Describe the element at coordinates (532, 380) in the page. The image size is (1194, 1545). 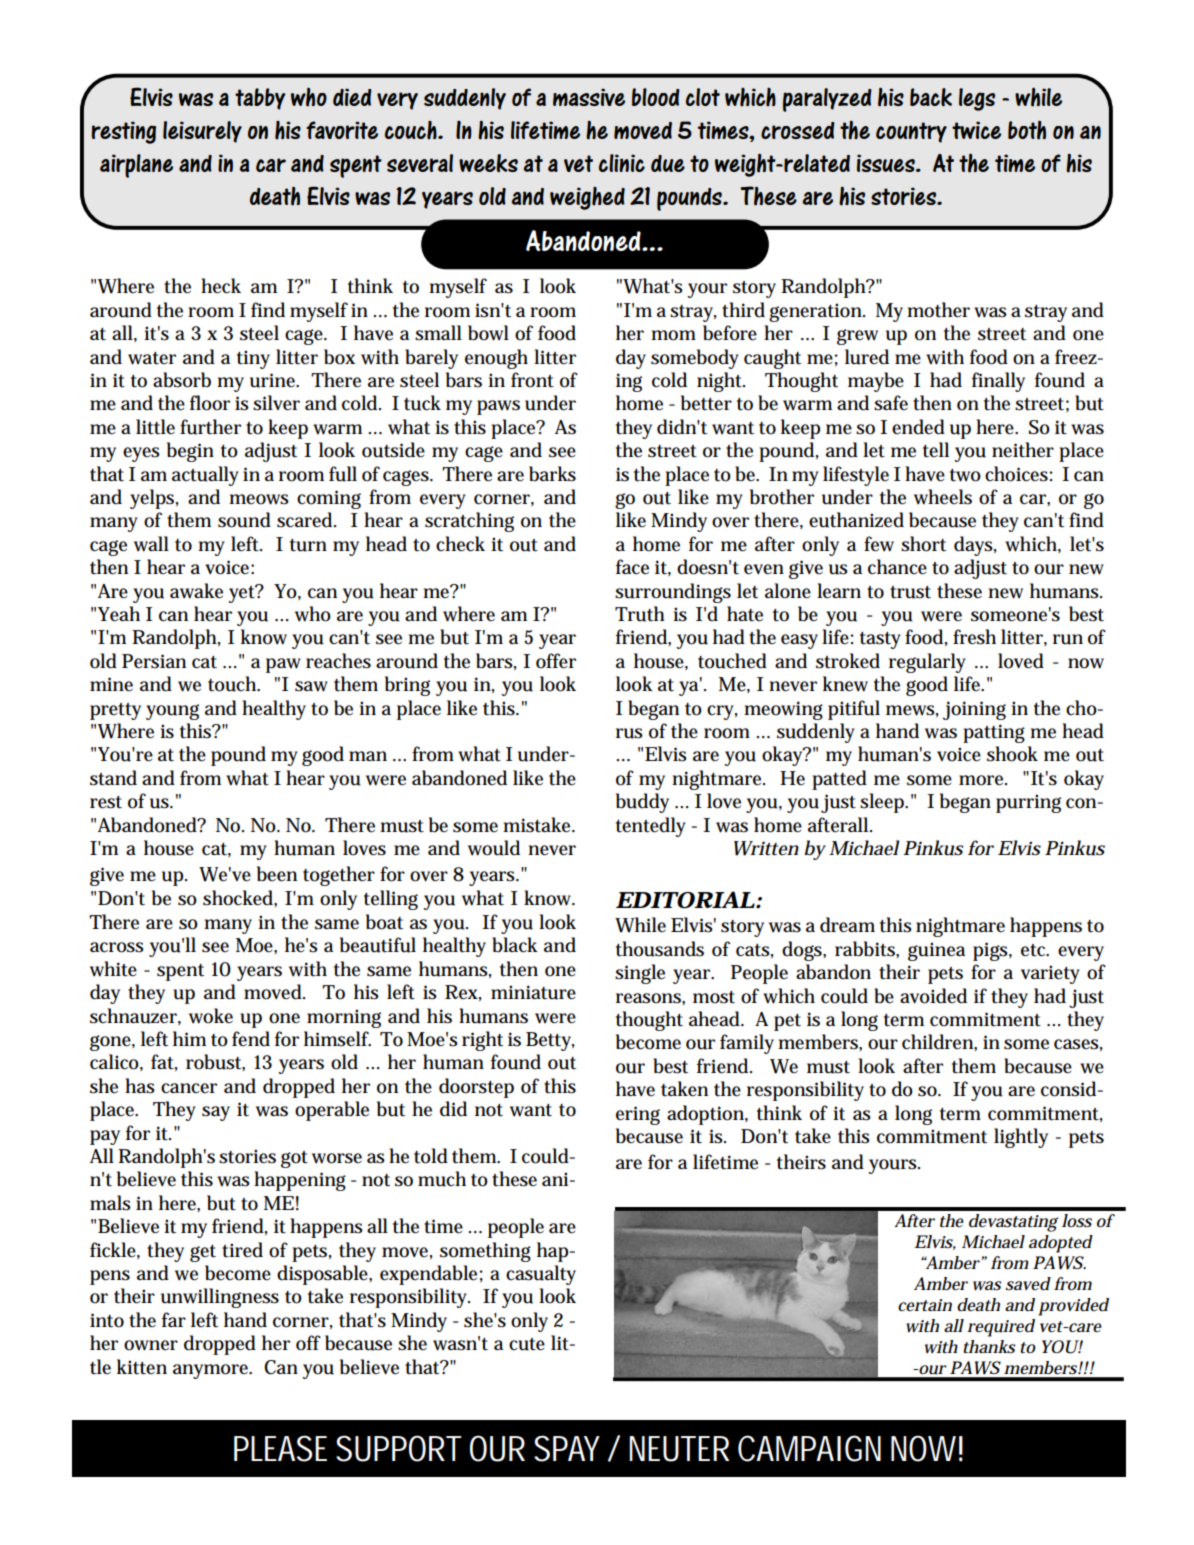
I see `front` at that location.
